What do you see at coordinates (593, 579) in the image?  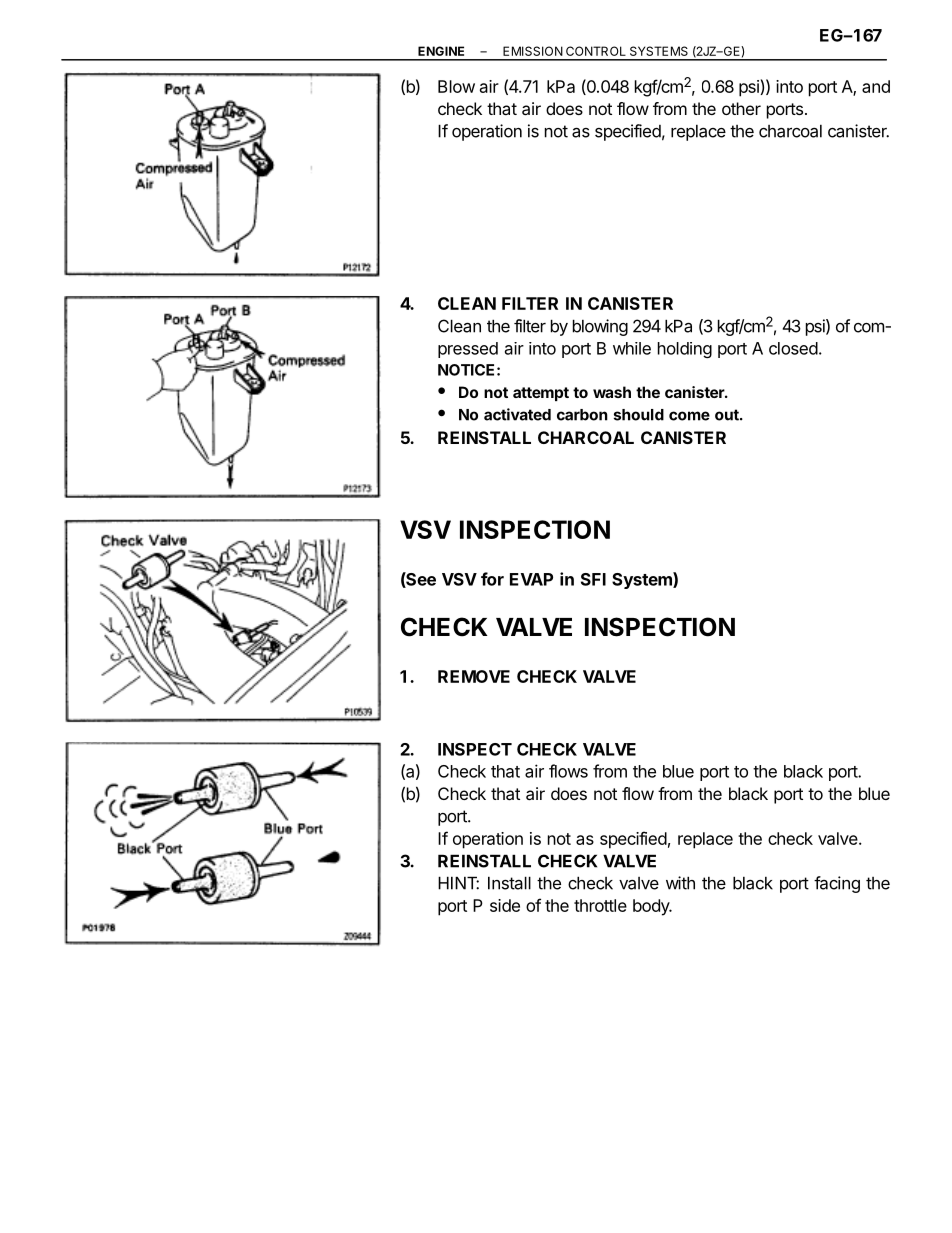 I see `SFI` at bounding box center [593, 579].
